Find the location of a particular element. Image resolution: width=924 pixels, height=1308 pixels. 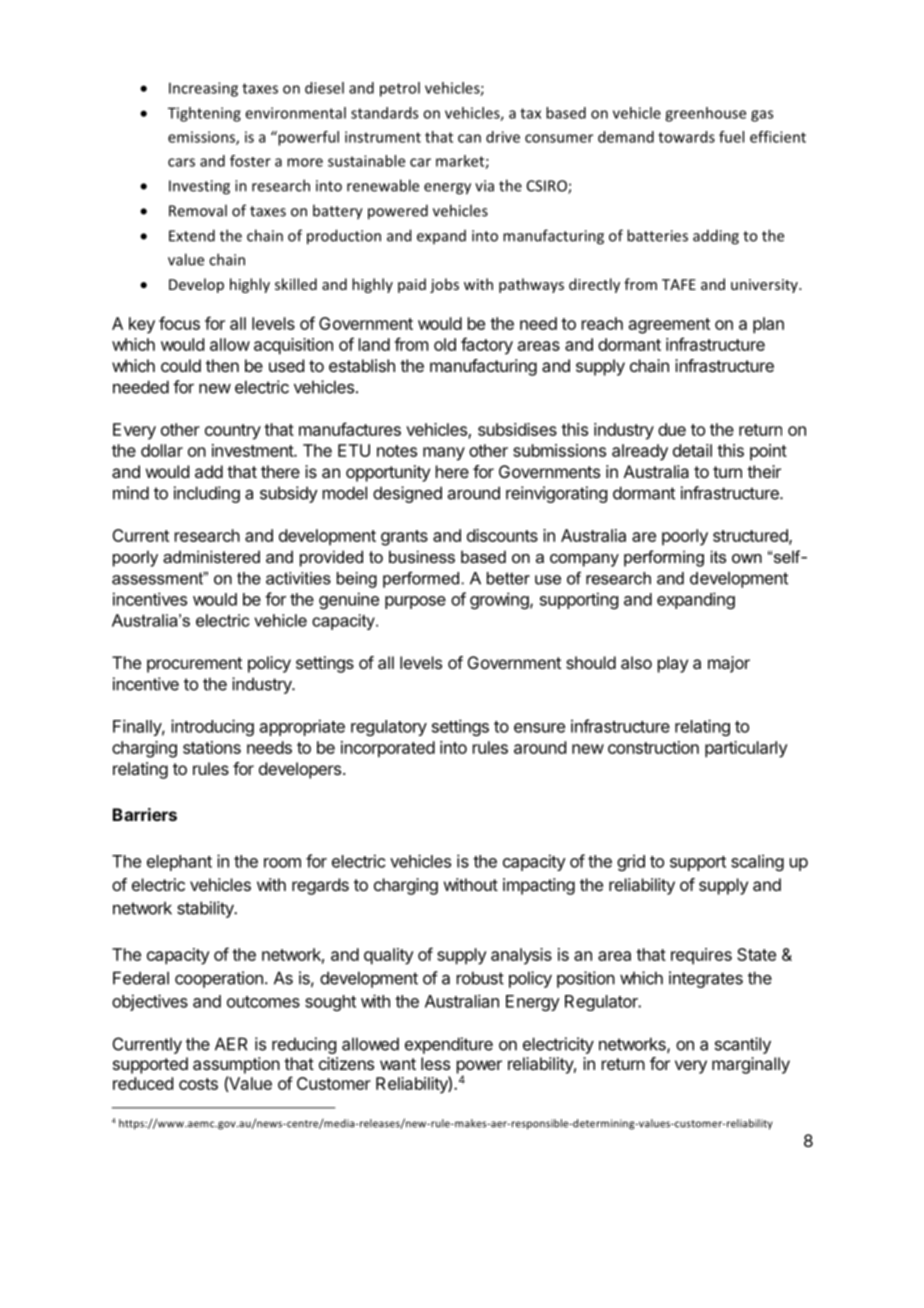

including is located at coordinates (207, 494).
